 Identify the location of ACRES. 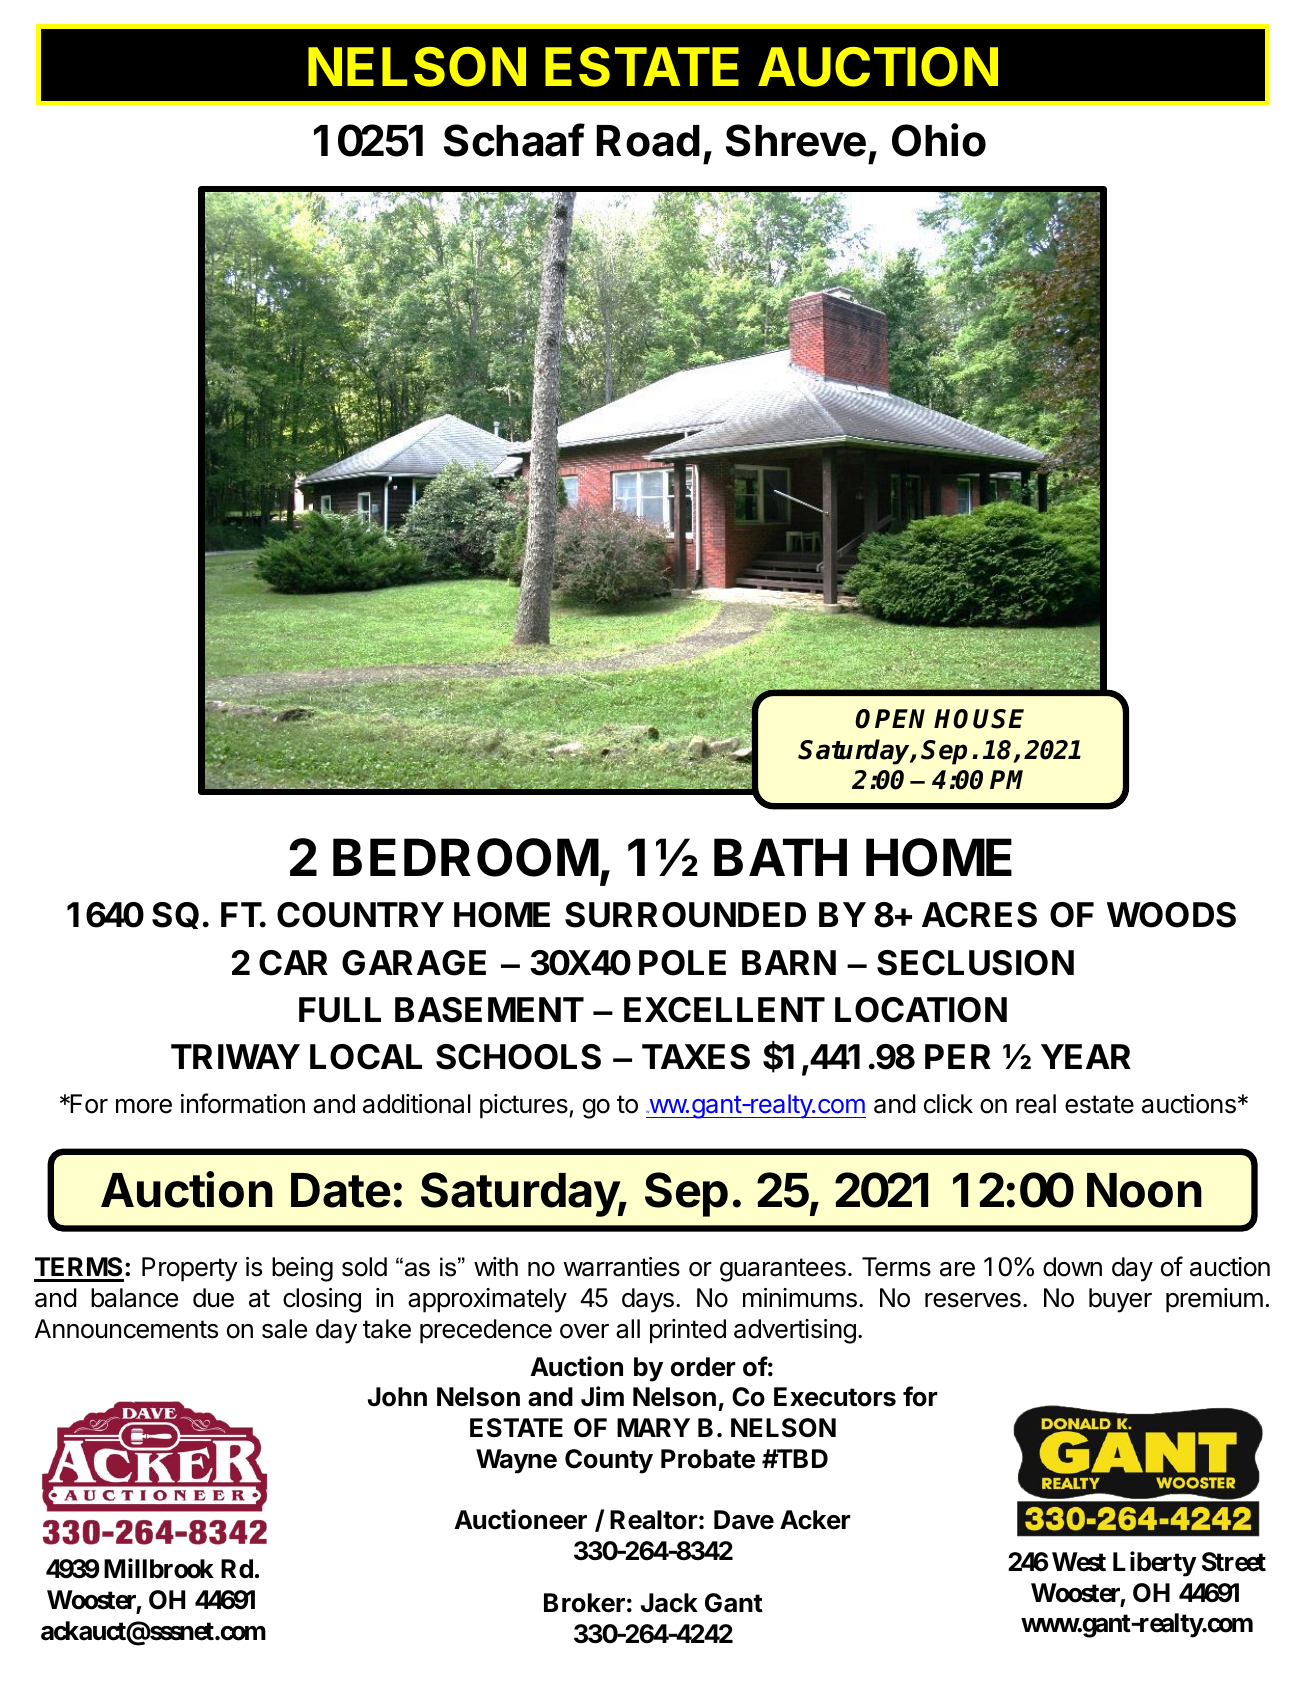
(979, 915).
